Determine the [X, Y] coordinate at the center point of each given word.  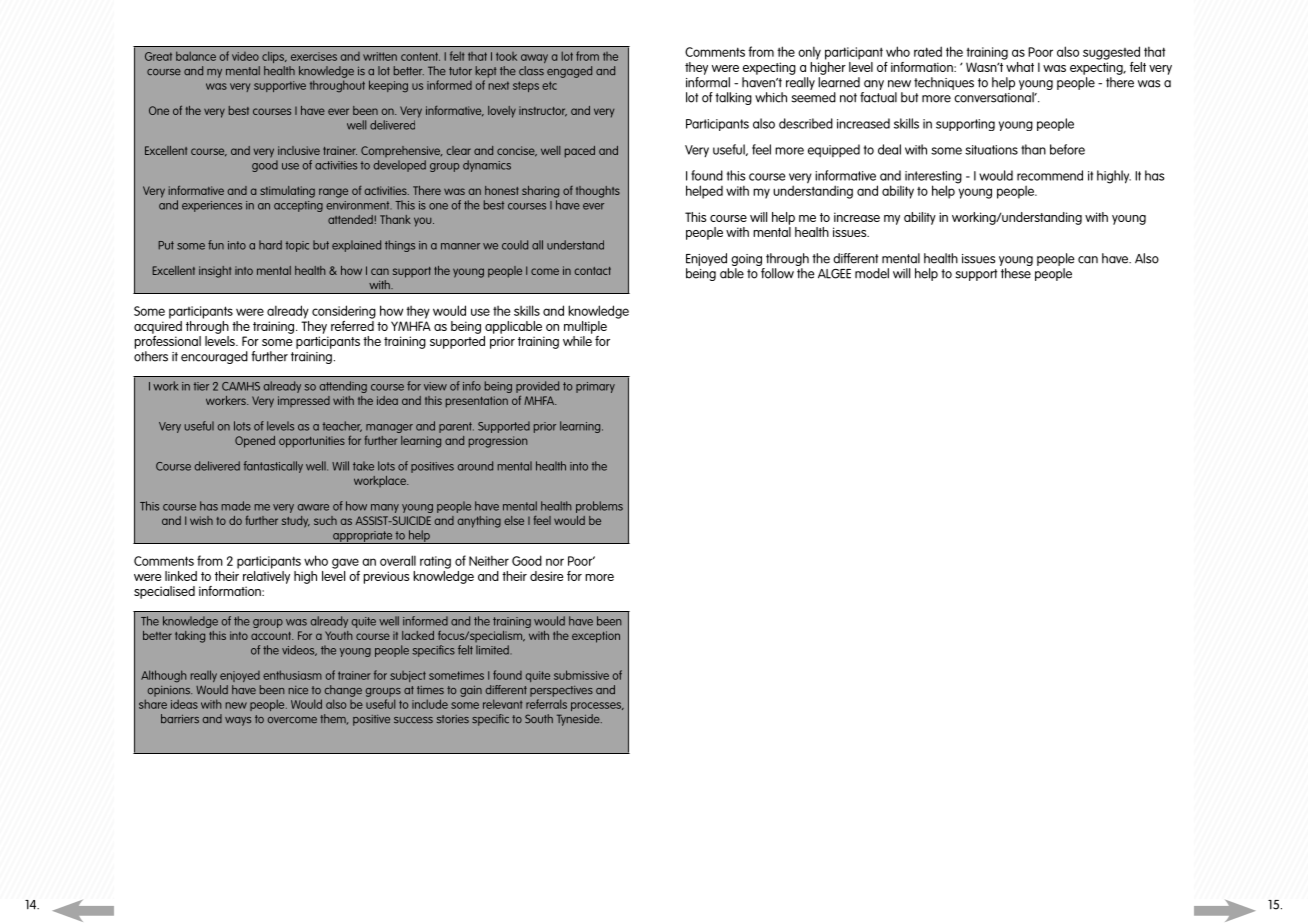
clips [274, 57]
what [1019, 65]
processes [597, 706]
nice [298, 690]
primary [595, 387]
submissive [581, 675]
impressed [304, 401]
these [1016, 273]
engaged [569, 72]
